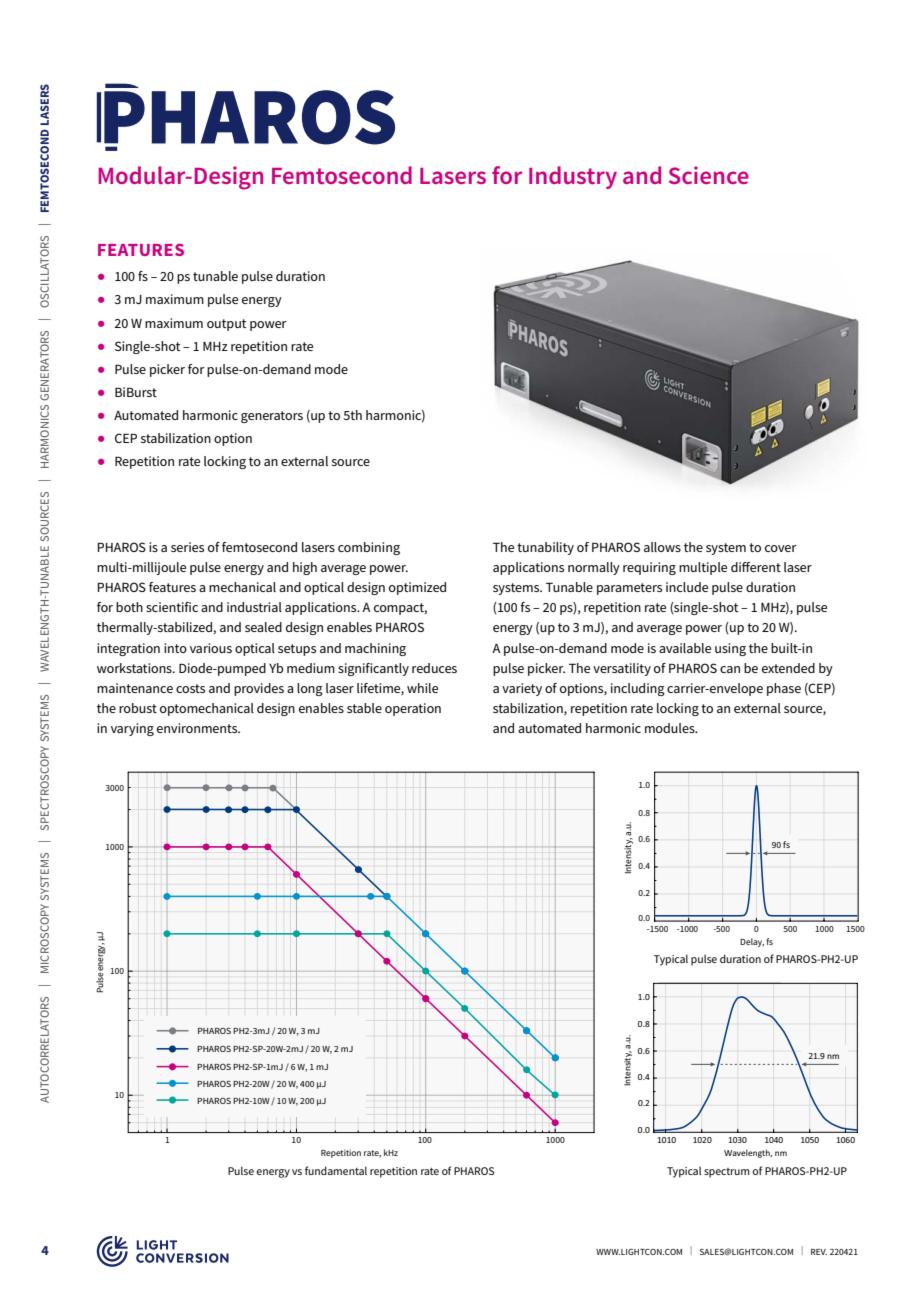 The width and height of the screenshot is (924, 1308). What do you see at coordinates (819, 1252) in the screenshot?
I see `REV` at bounding box center [819, 1252].
